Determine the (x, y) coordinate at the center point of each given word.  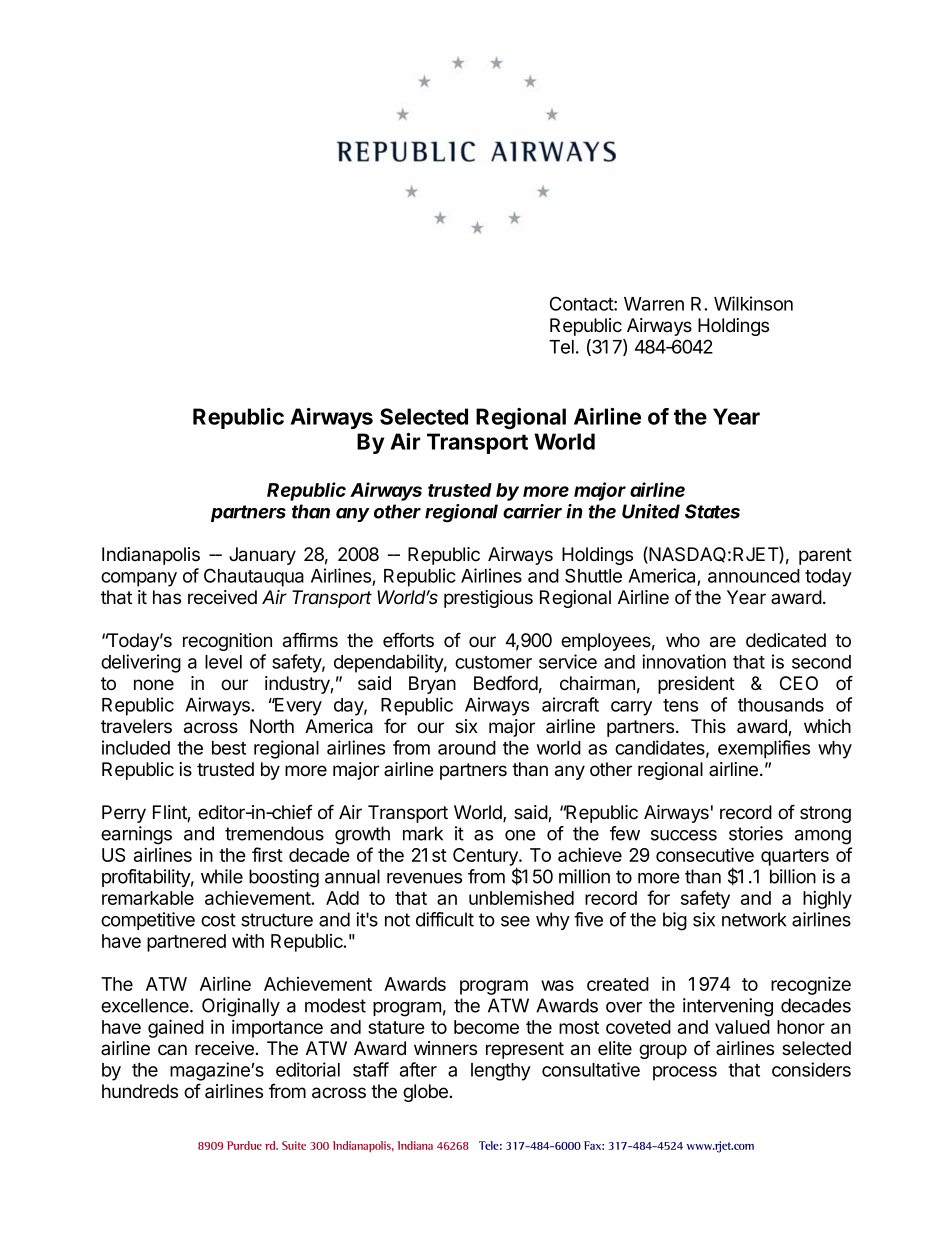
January (262, 556)
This (708, 726)
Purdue (244, 1145)
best (229, 748)
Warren (654, 304)
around (467, 748)
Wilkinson (753, 303)
